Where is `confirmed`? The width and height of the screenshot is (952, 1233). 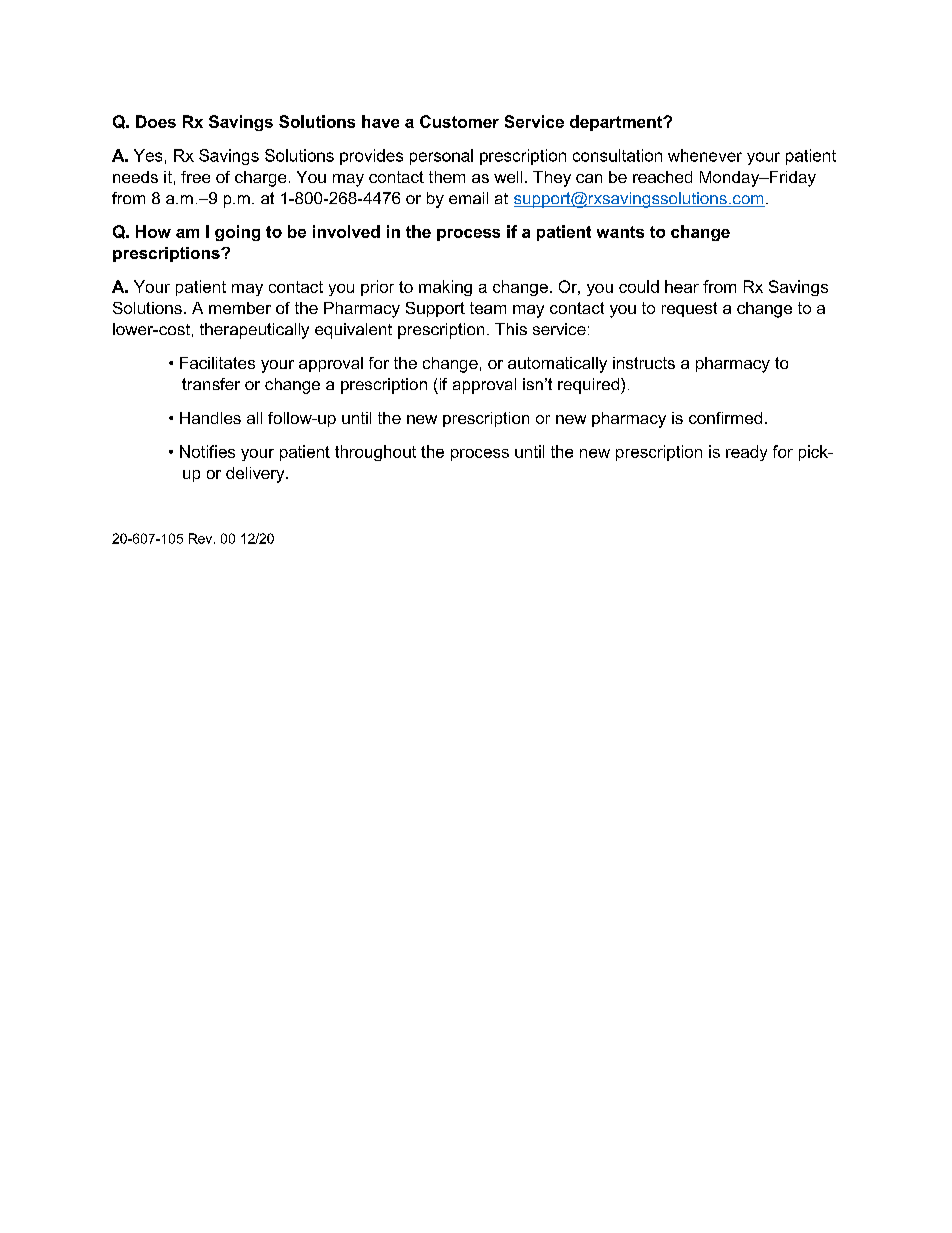 confirmed is located at coordinates (725, 418).
